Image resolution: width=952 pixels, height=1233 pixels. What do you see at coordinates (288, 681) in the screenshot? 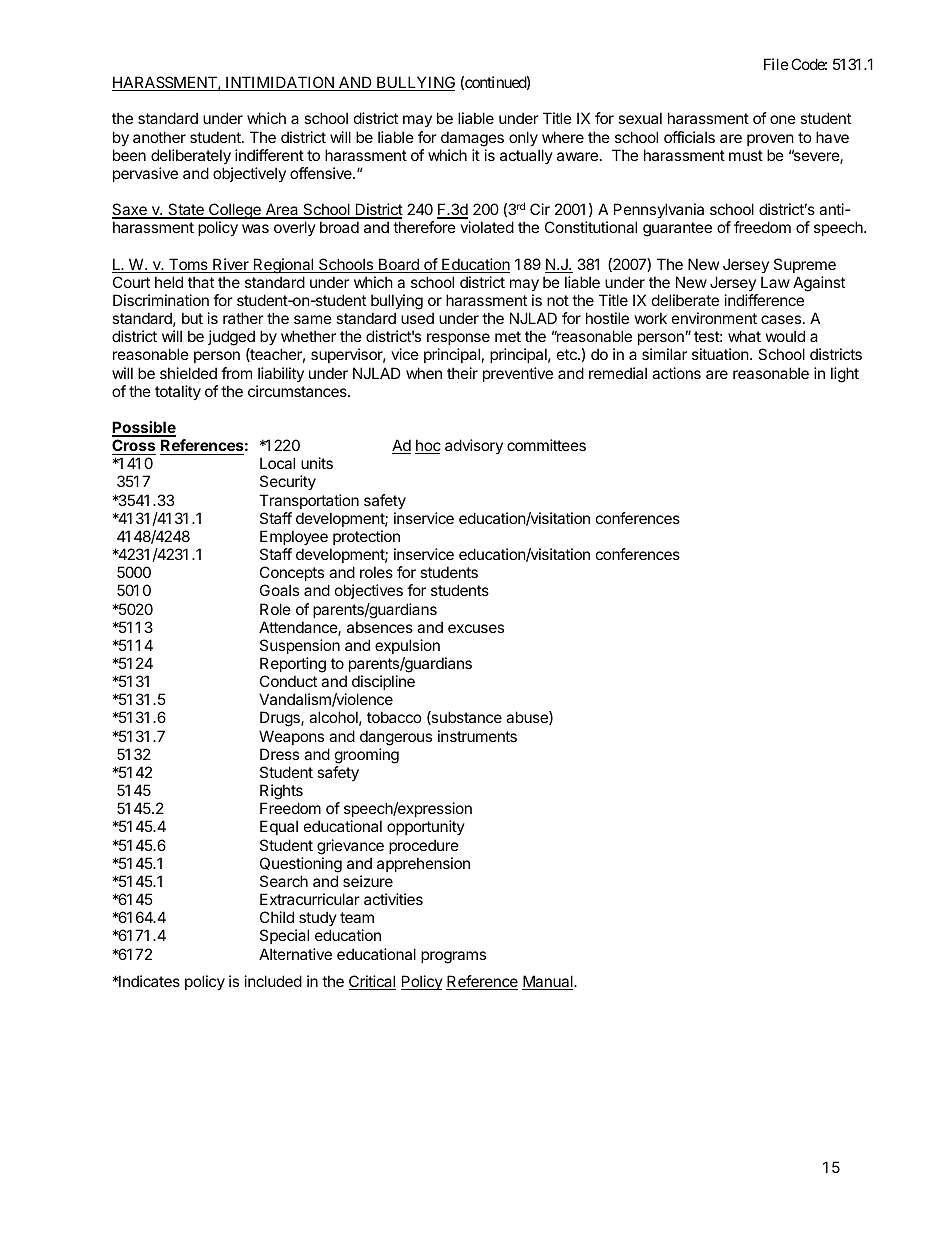
I see `Conduct` at bounding box center [288, 681].
